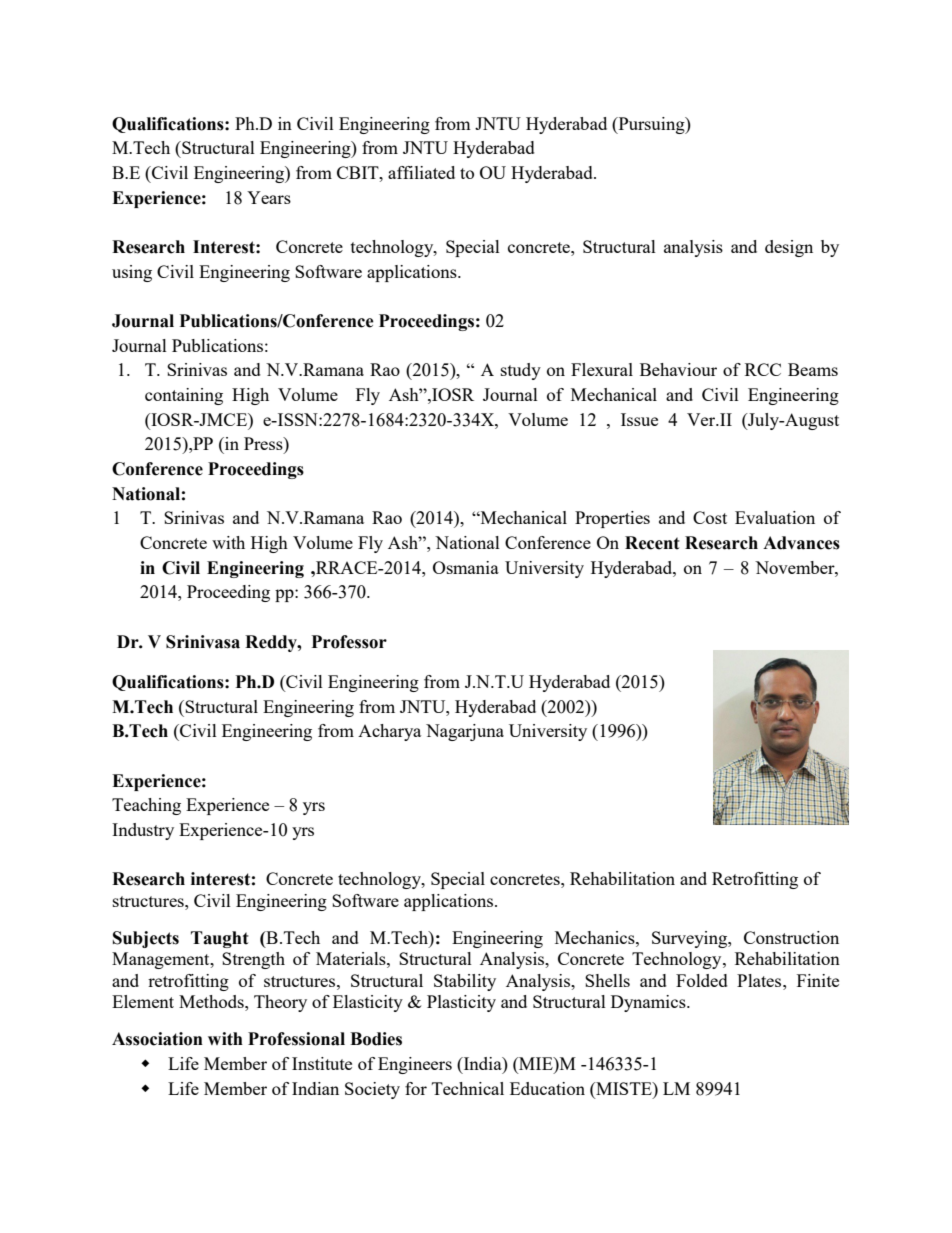 The height and width of the page is (1233, 952). Describe the element at coordinates (389, 732) in the page. I see `Acharya` at that location.
